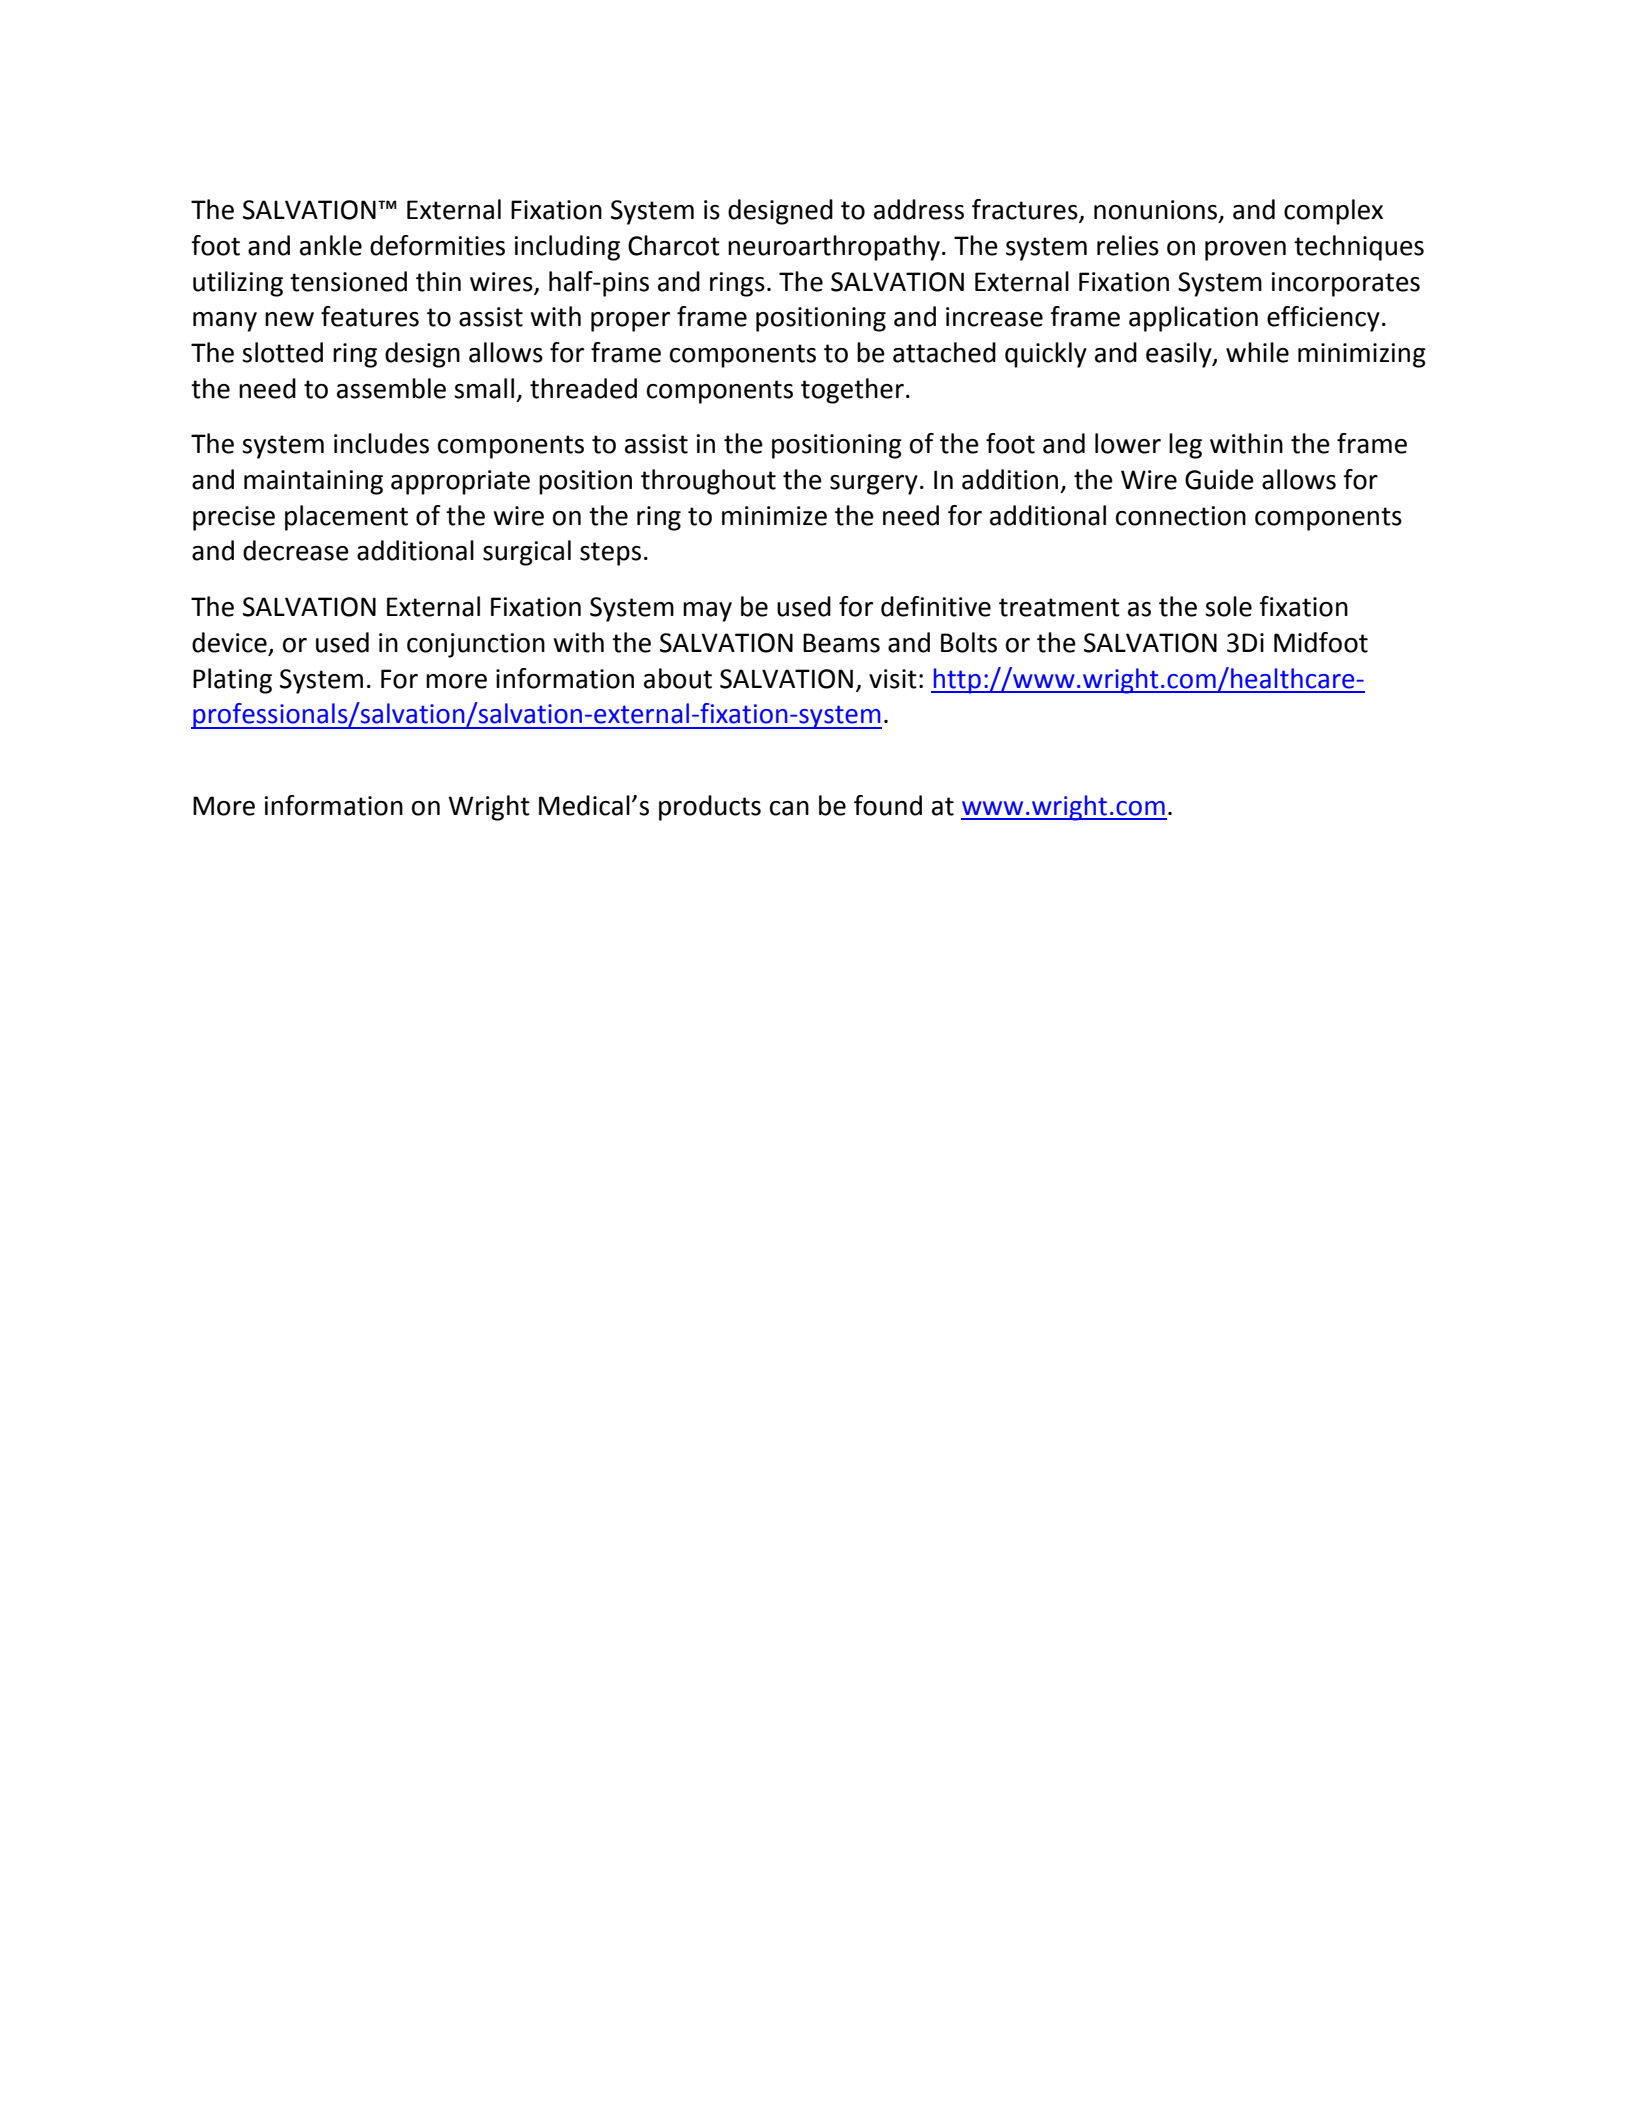  What do you see at coordinates (674, 245) in the screenshot?
I see `Charcot` at bounding box center [674, 245].
